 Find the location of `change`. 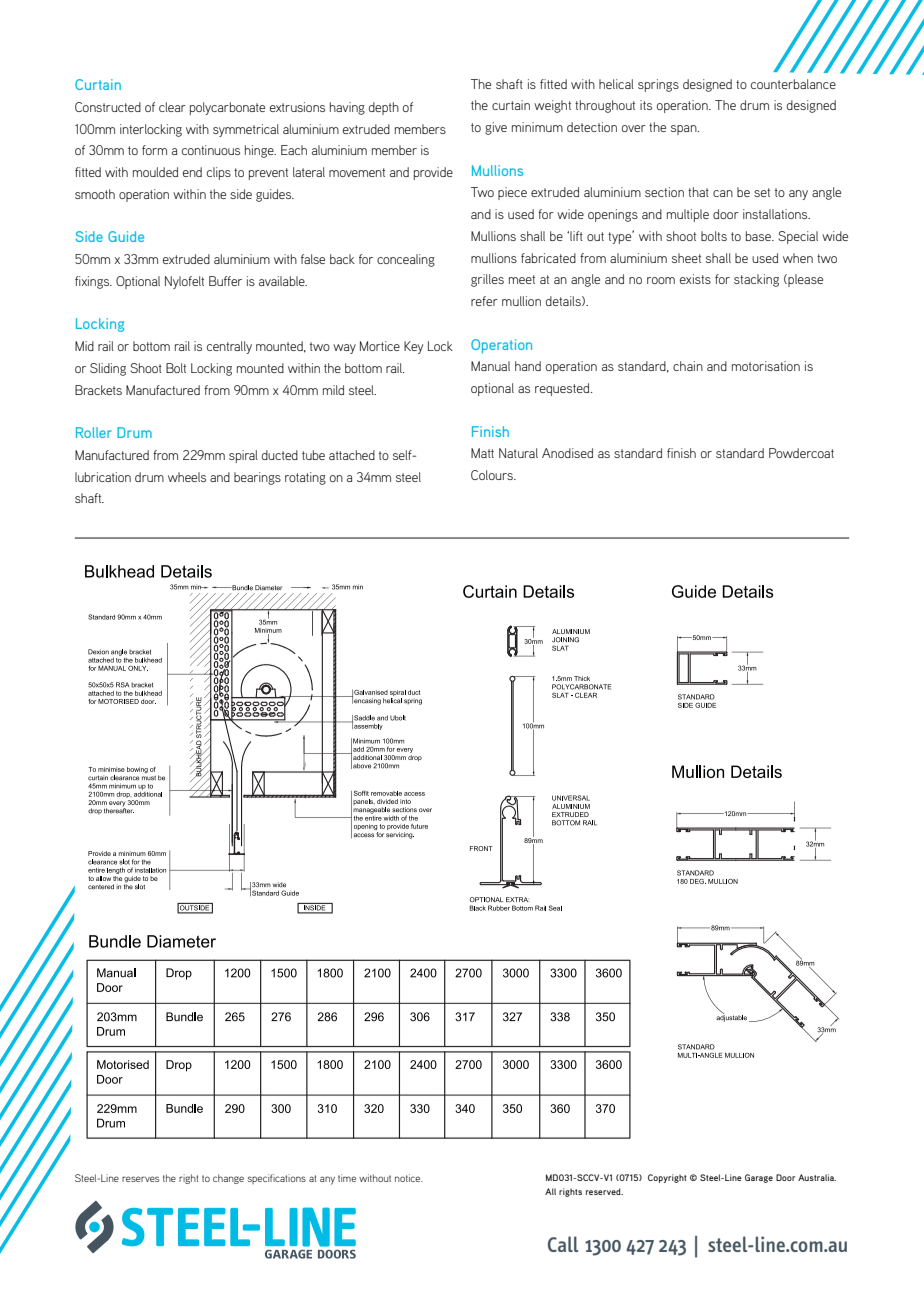

change is located at coordinates (228, 1179).
